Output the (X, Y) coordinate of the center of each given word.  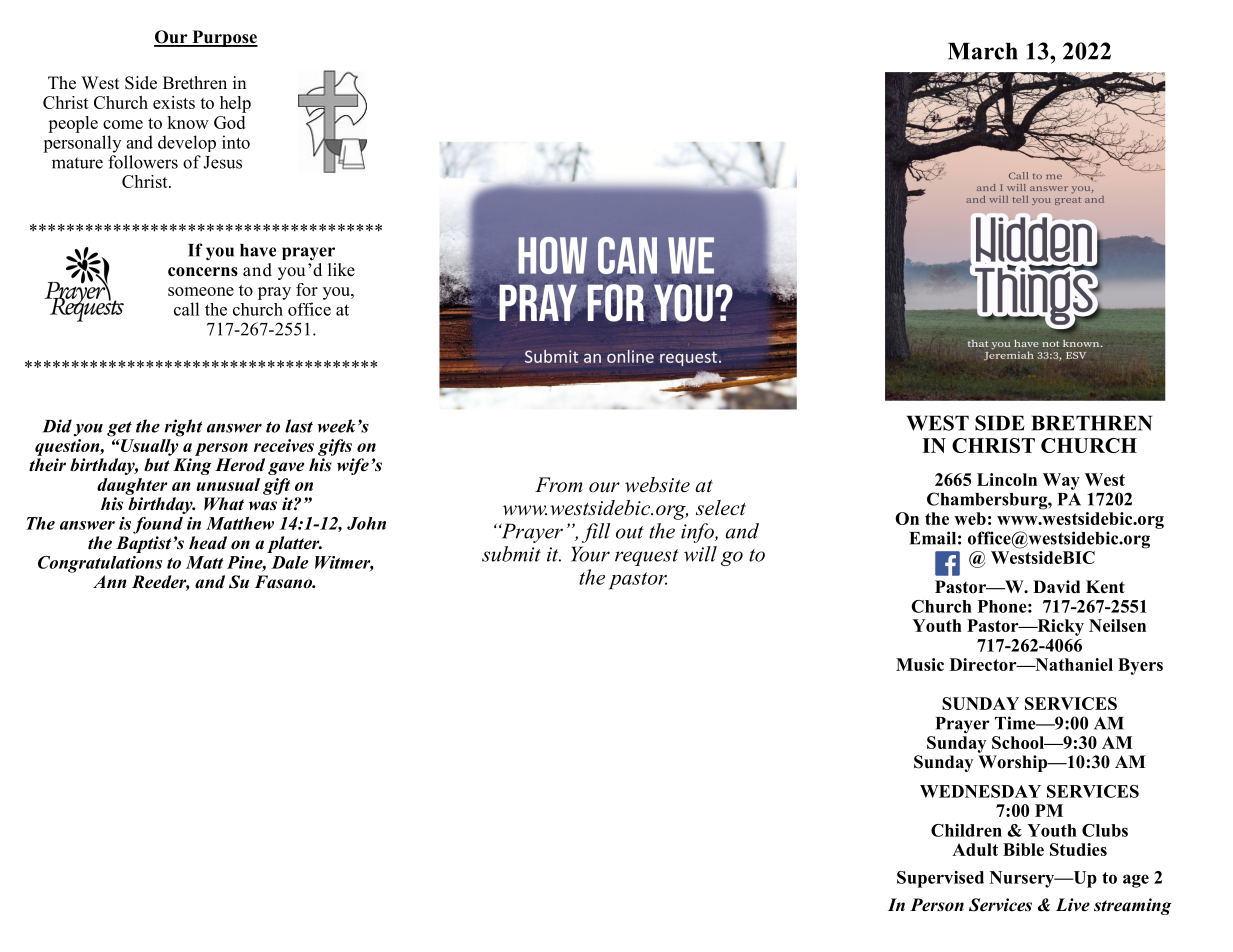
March (983, 51)
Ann (110, 581)
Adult (975, 849)
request (647, 557)
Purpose (224, 38)
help (235, 104)
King (192, 466)
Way (1061, 481)
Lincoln (1007, 479)
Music (920, 664)
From (558, 485)
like (341, 270)
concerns (203, 272)
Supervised (940, 879)
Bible (1023, 849)
